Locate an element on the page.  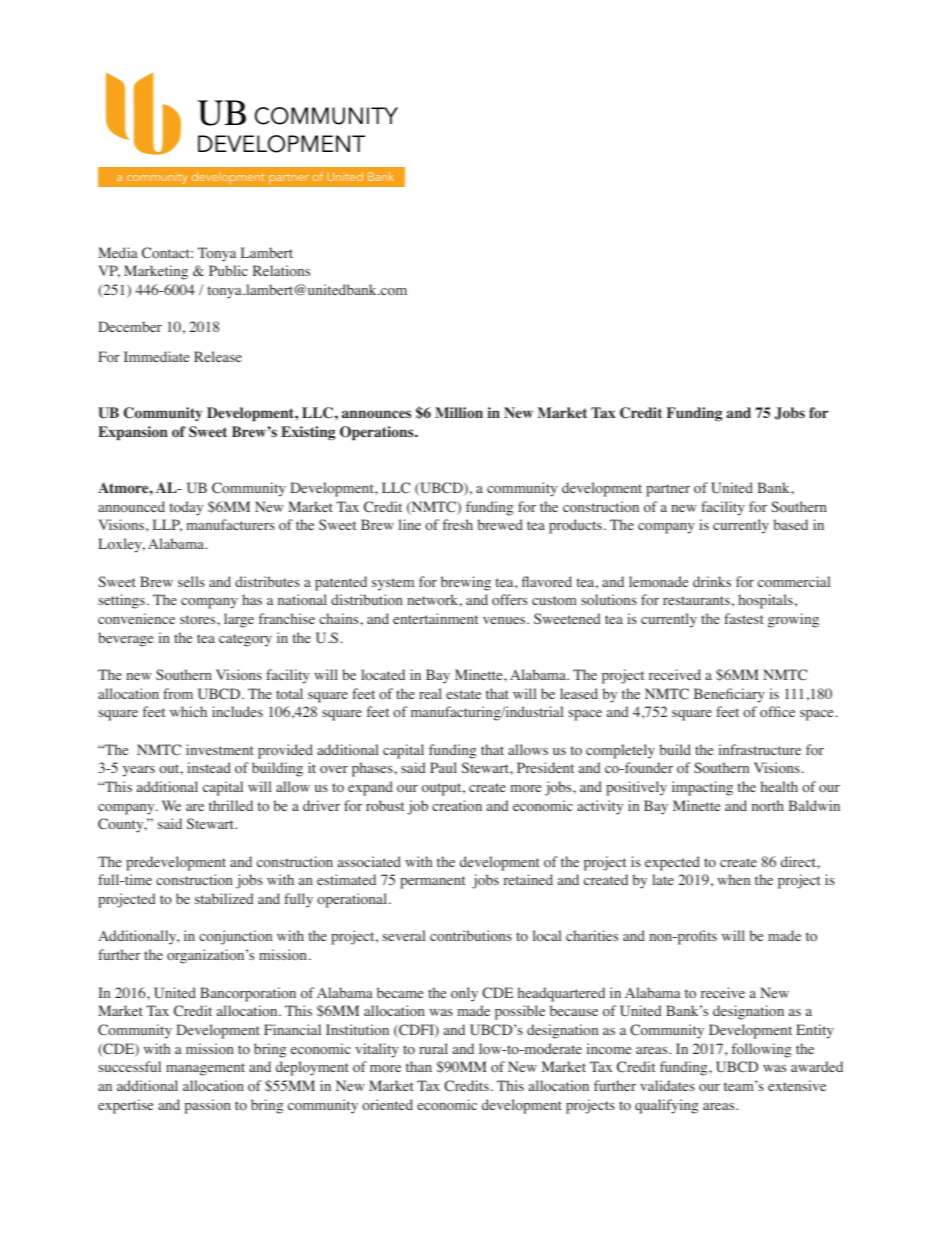
Relations is located at coordinates (281, 270).
